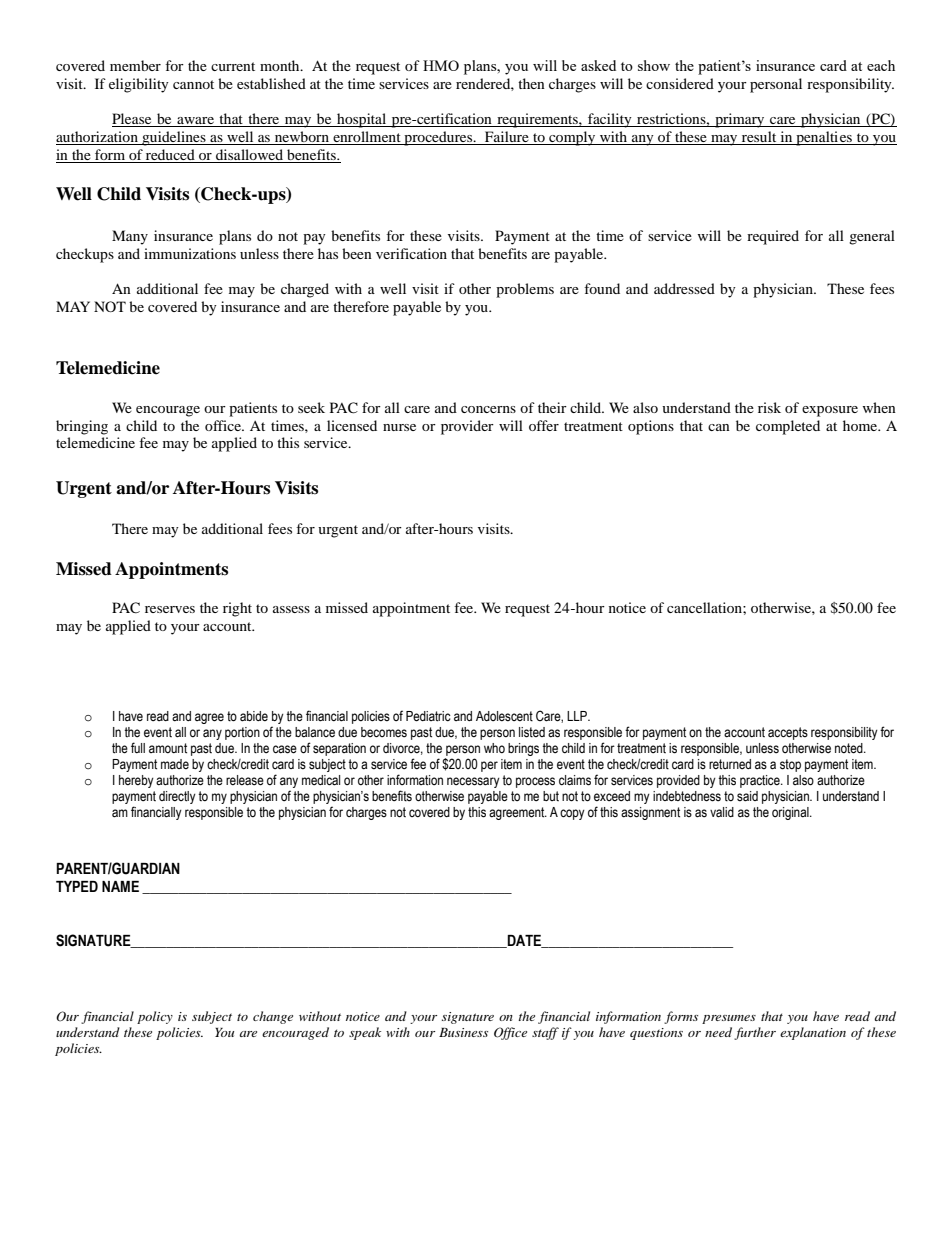 The image size is (952, 1233). I want to click on cannot, so click(193, 84).
